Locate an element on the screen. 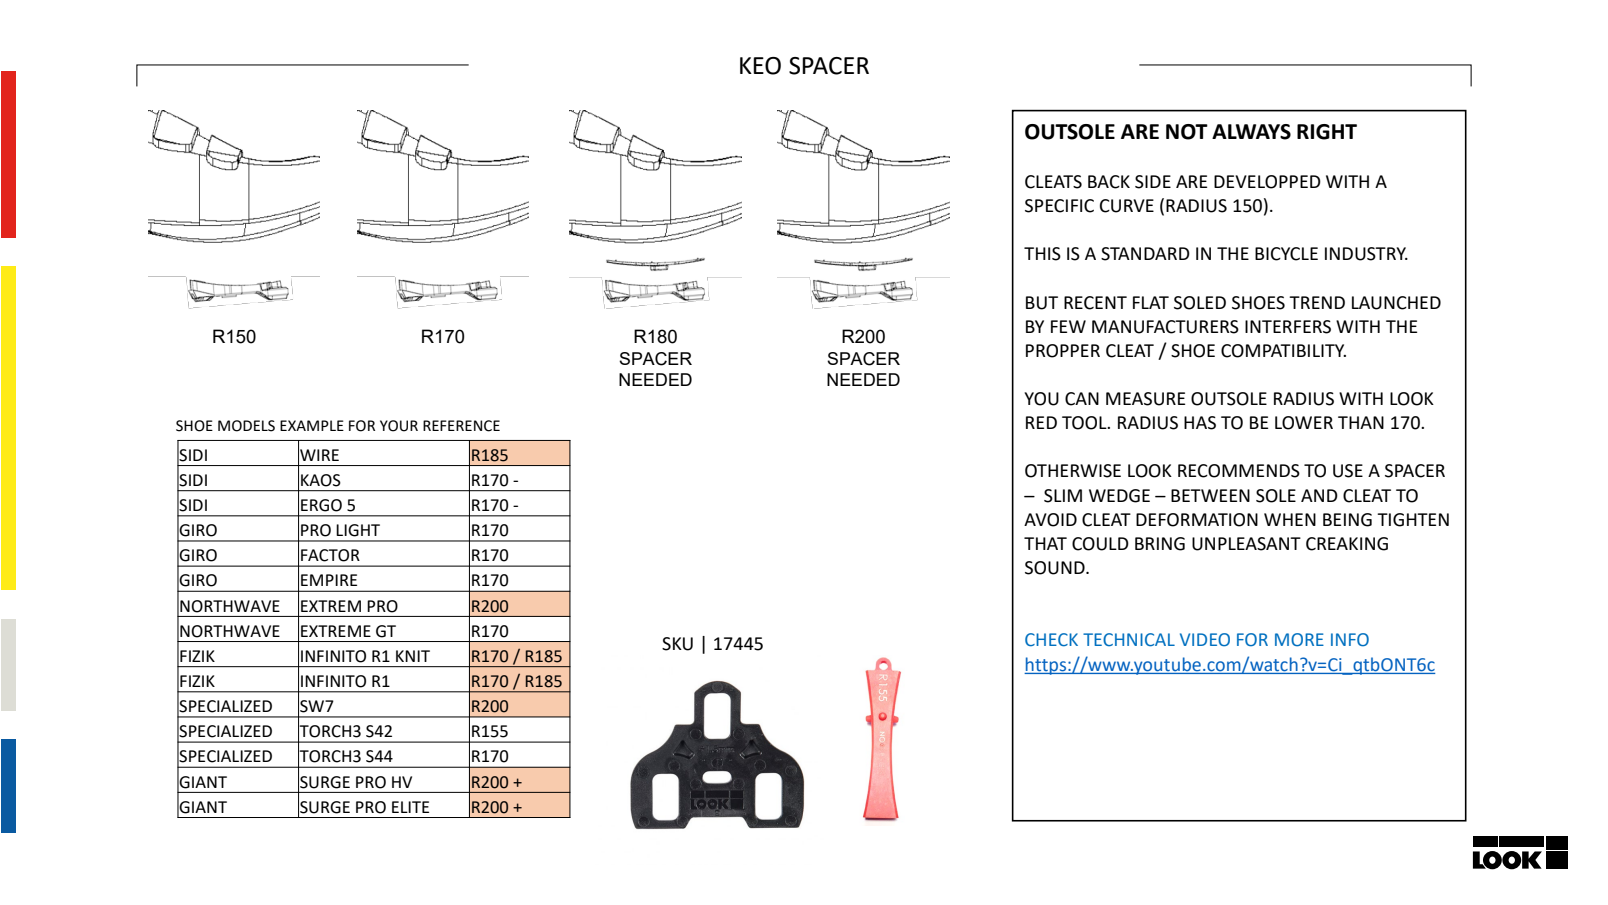 Image resolution: width=1608 pixels, height=905 pixels. LOWER is located at coordinates (1304, 423).
